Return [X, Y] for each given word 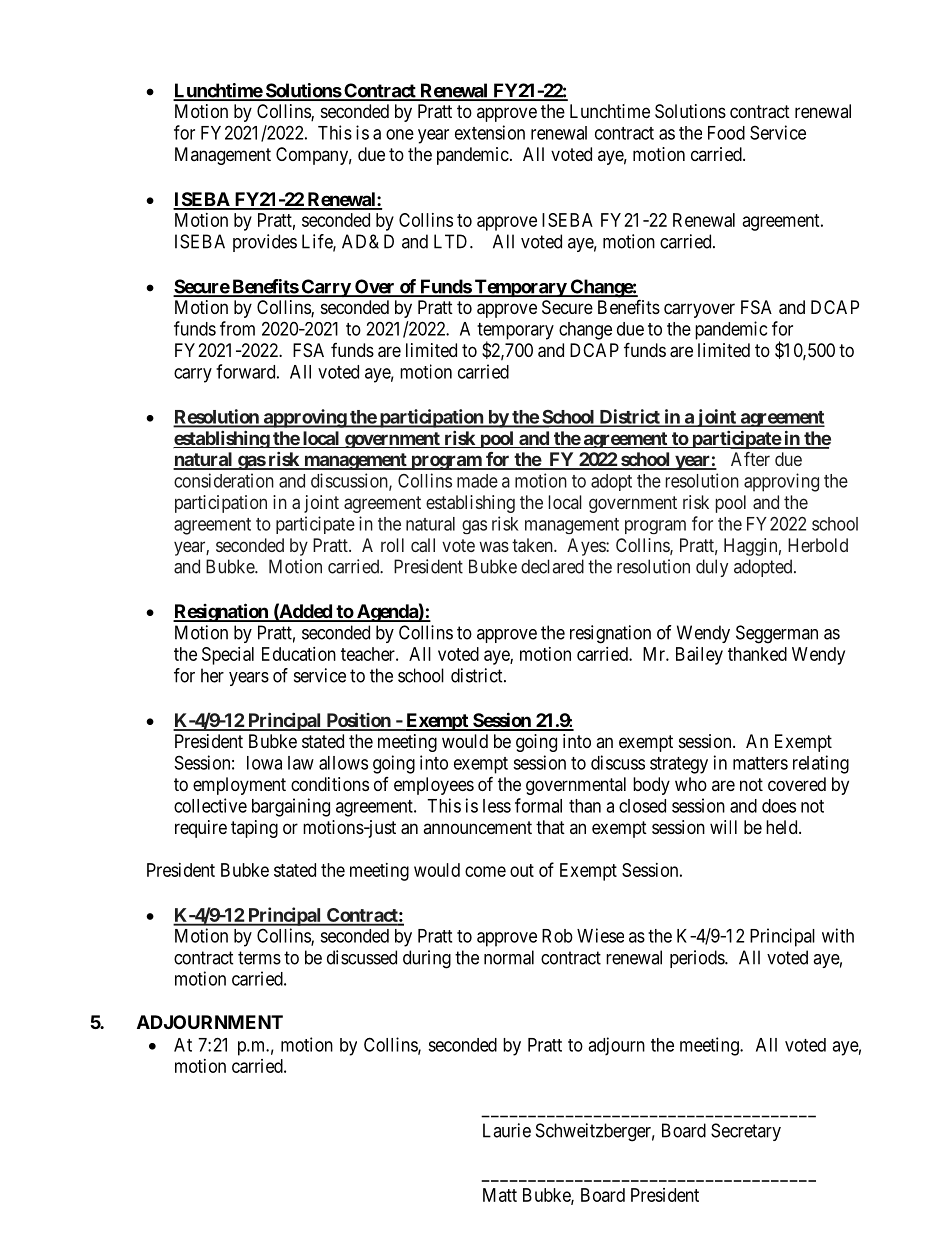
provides [265, 243]
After [750, 459]
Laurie [507, 1130]
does [779, 806]
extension [490, 132]
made [477, 481]
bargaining [291, 807]
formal [538, 805]
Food [726, 133]
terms [259, 958]
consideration [224, 480]
